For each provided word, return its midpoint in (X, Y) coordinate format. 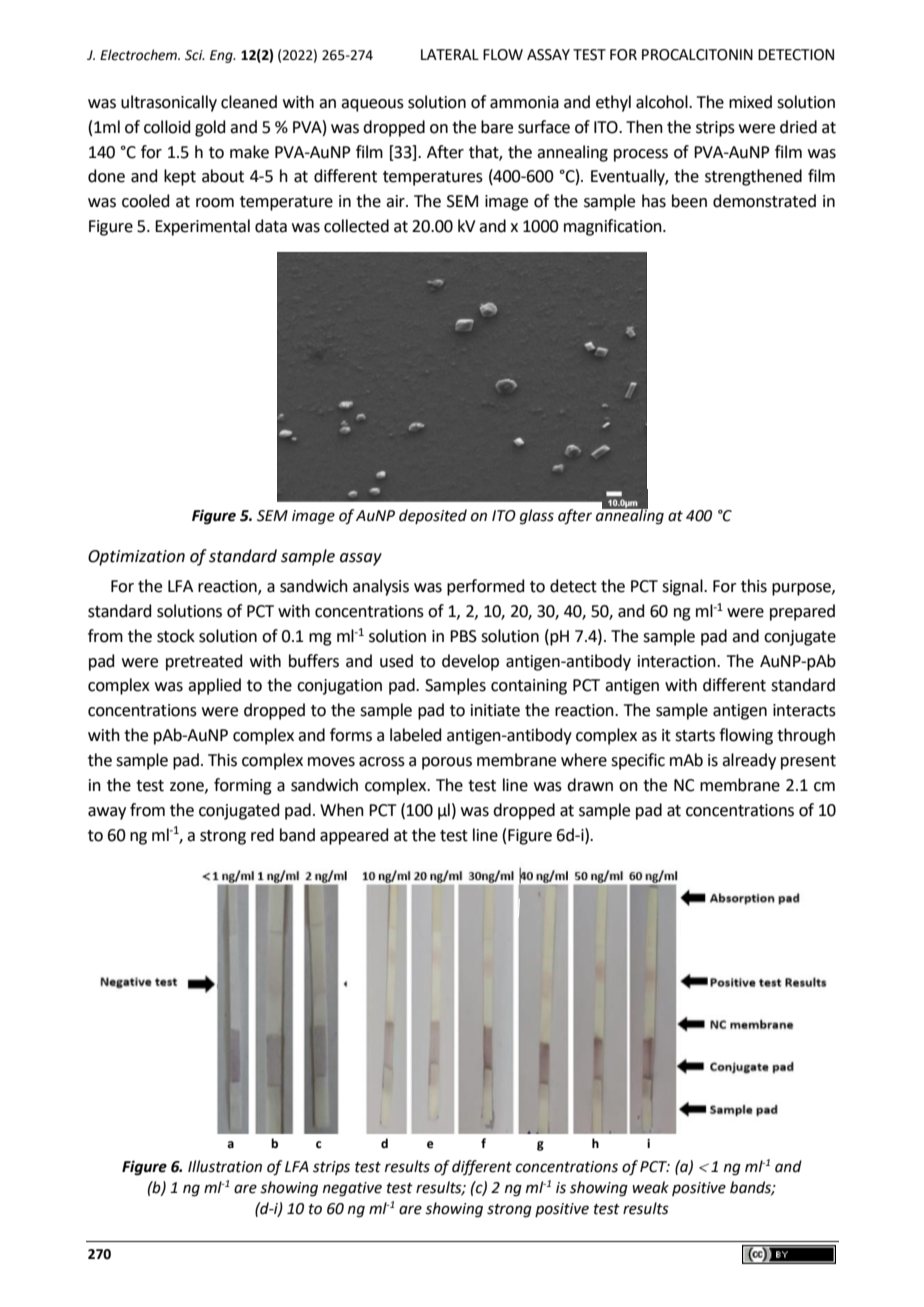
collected (356, 226)
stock (176, 636)
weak (650, 1187)
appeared (354, 836)
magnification (614, 227)
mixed (750, 102)
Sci (195, 55)
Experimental (202, 227)
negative (352, 1189)
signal (683, 587)
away (107, 813)
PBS (463, 636)
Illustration (225, 1166)
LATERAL (450, 54)
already (749, 761)
